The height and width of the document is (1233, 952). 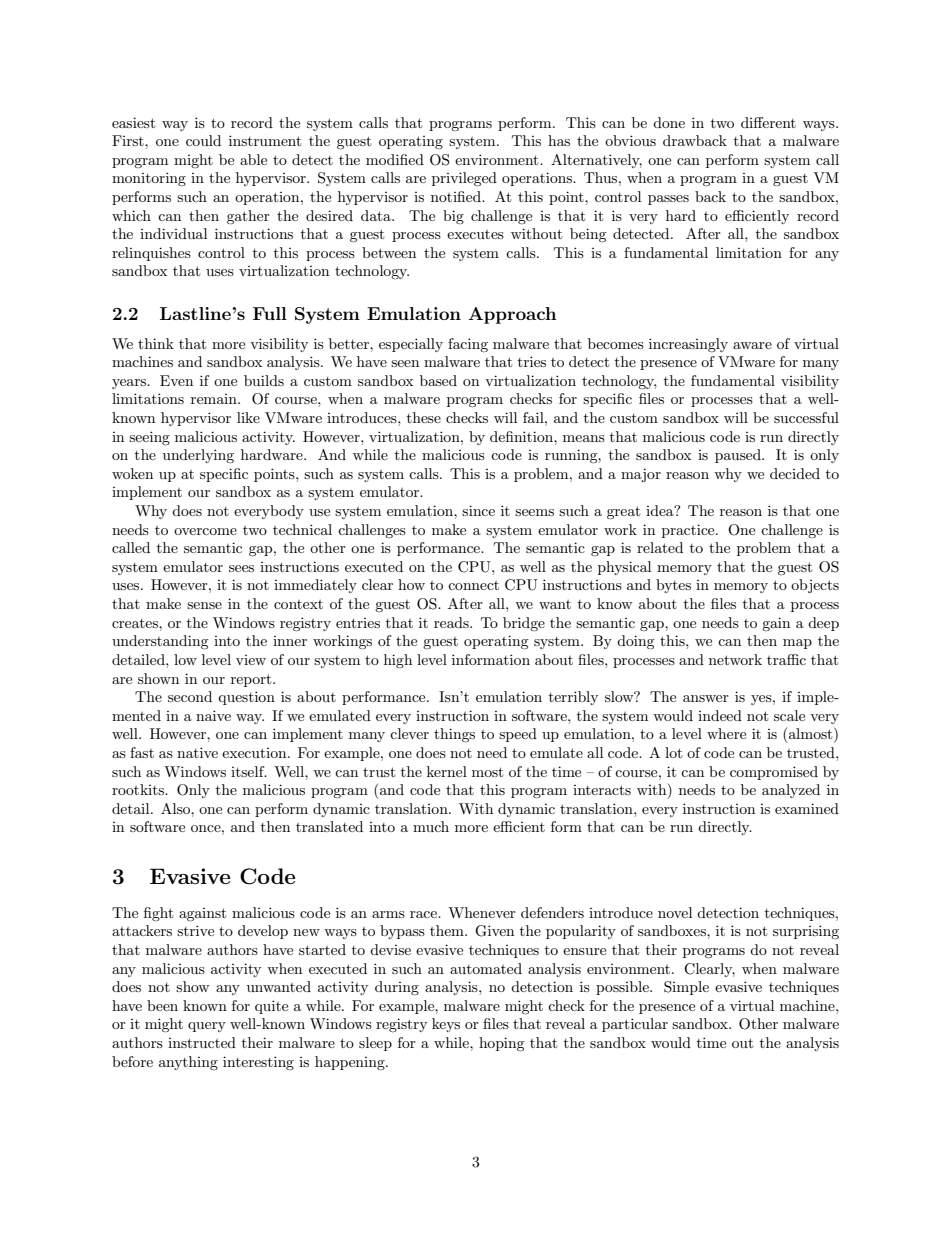 What do you see at coordinates (502, 1044) in the document?
I see `hoping` at bounding box center [502, 1044].
